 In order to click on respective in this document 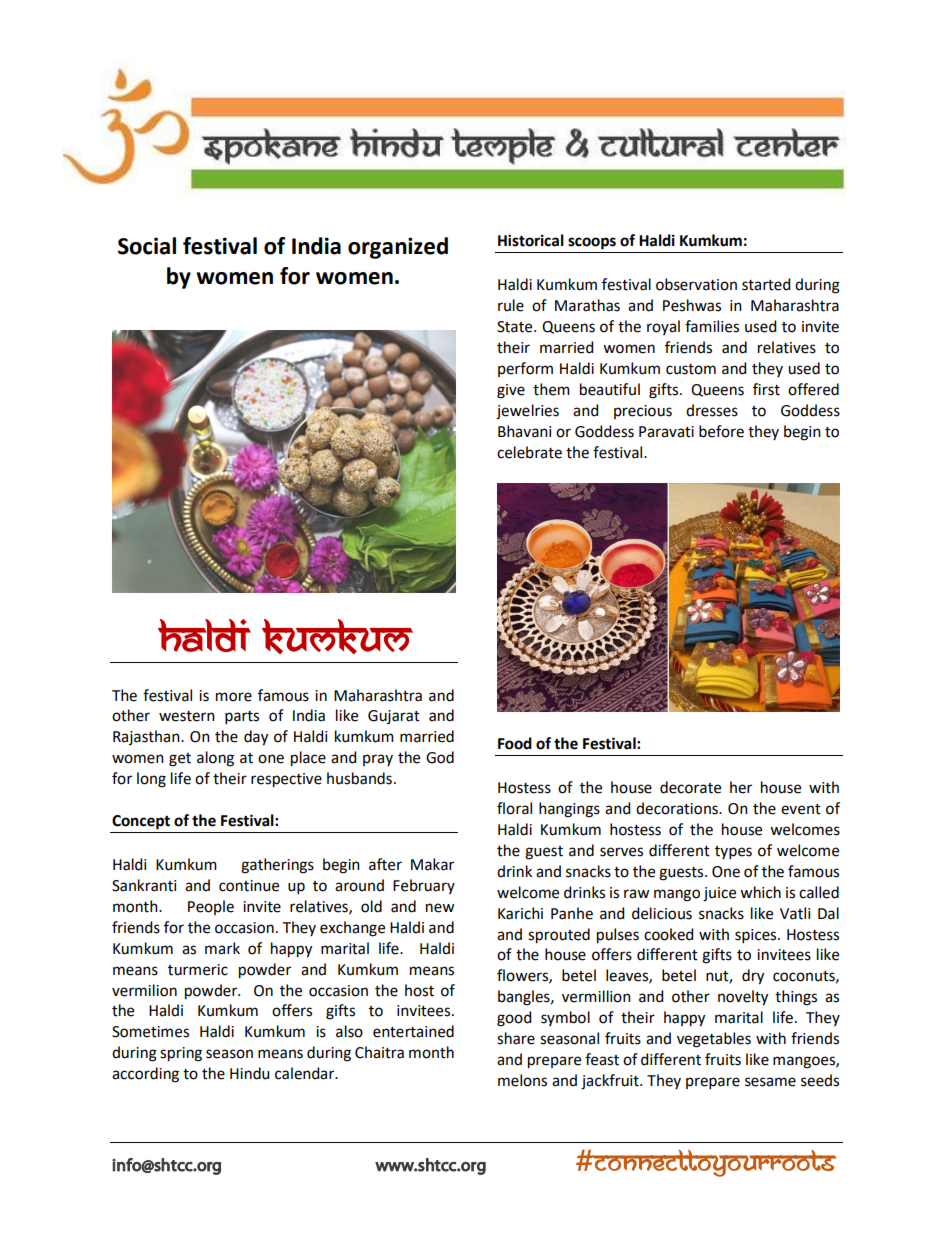, I will do `click(286, 780)`.
